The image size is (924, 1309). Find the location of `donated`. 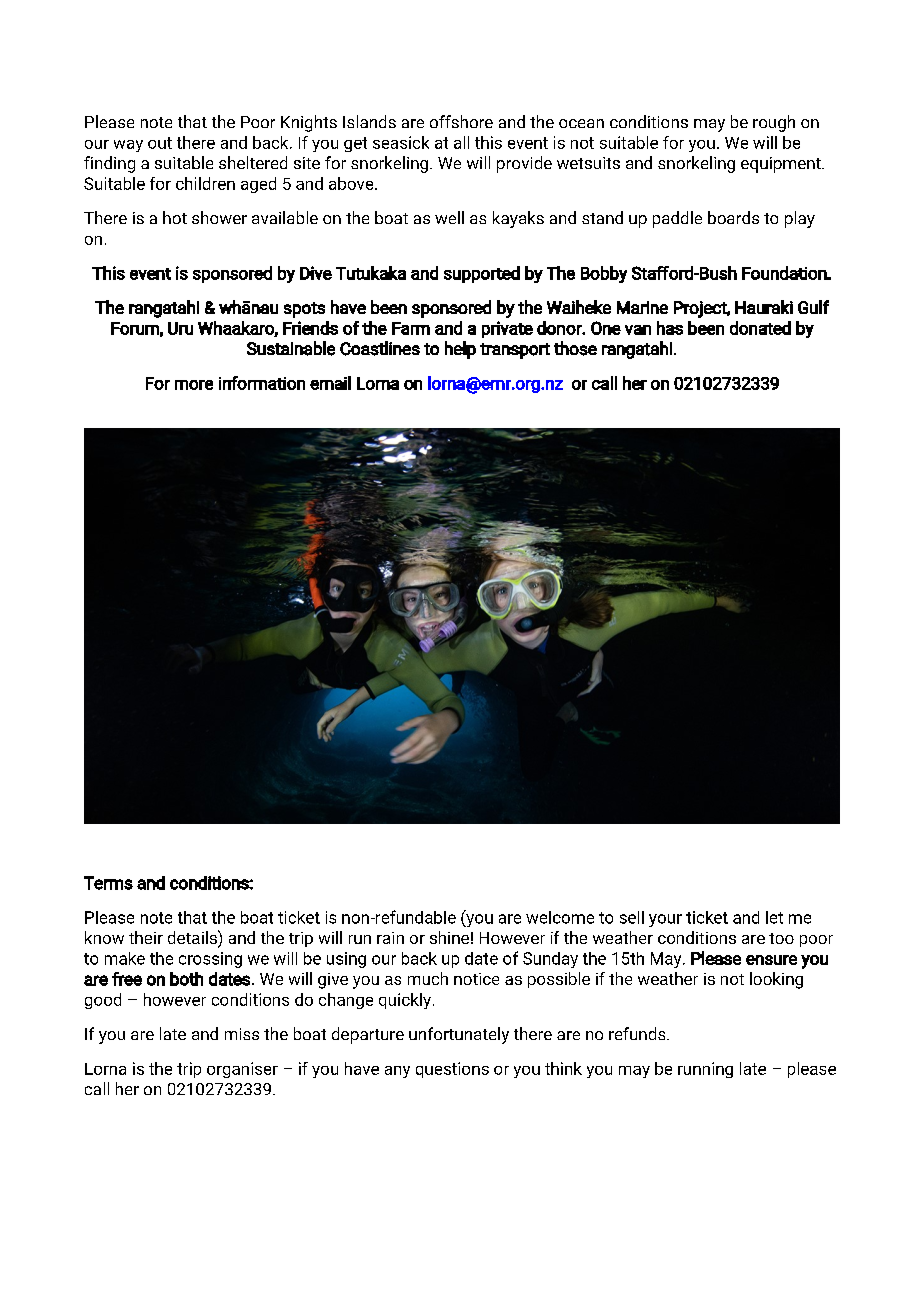

donated is located at coordinates (760, 328).
